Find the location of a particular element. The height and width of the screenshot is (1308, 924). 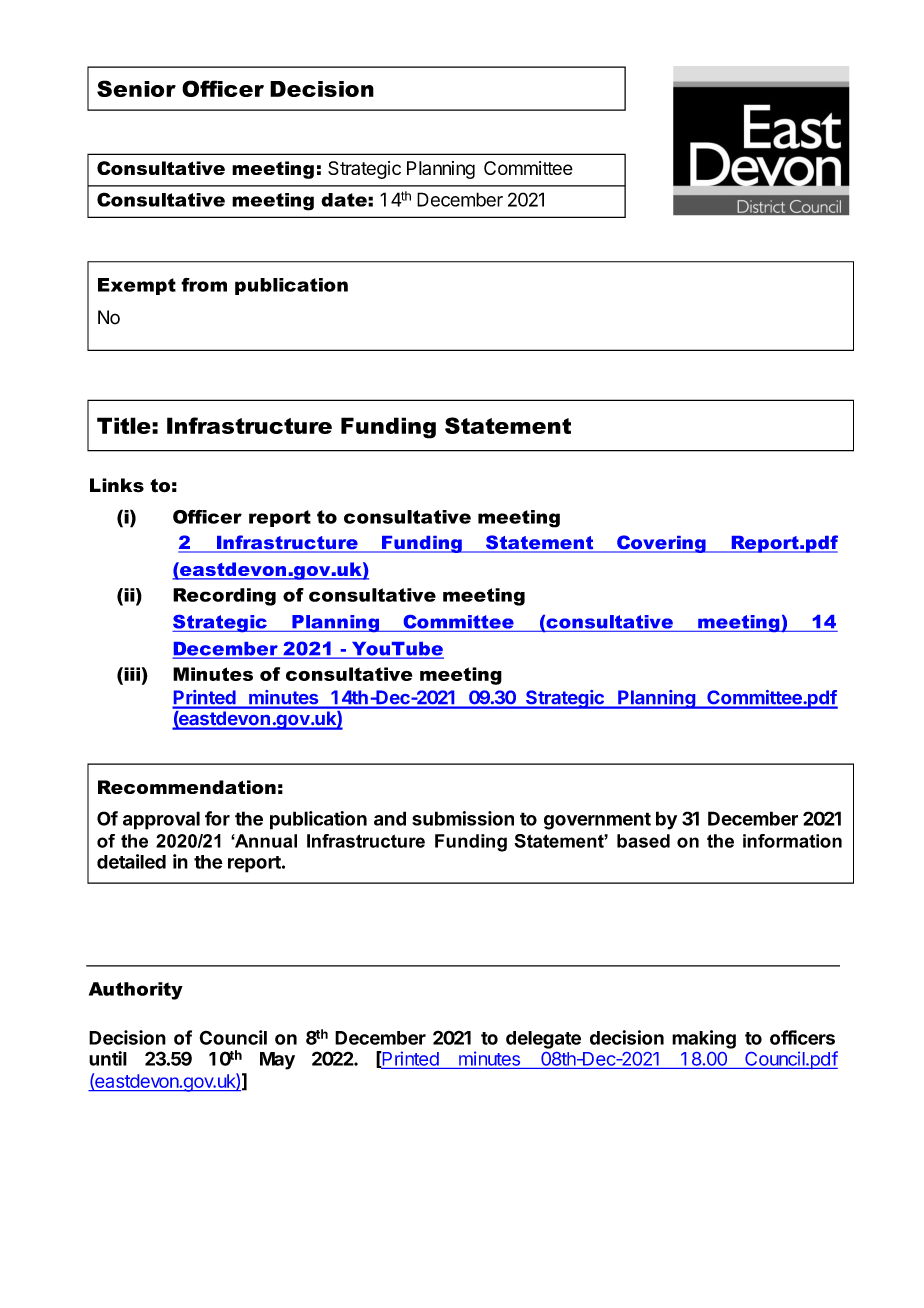

Recording is located at coordinates (224, 597).
